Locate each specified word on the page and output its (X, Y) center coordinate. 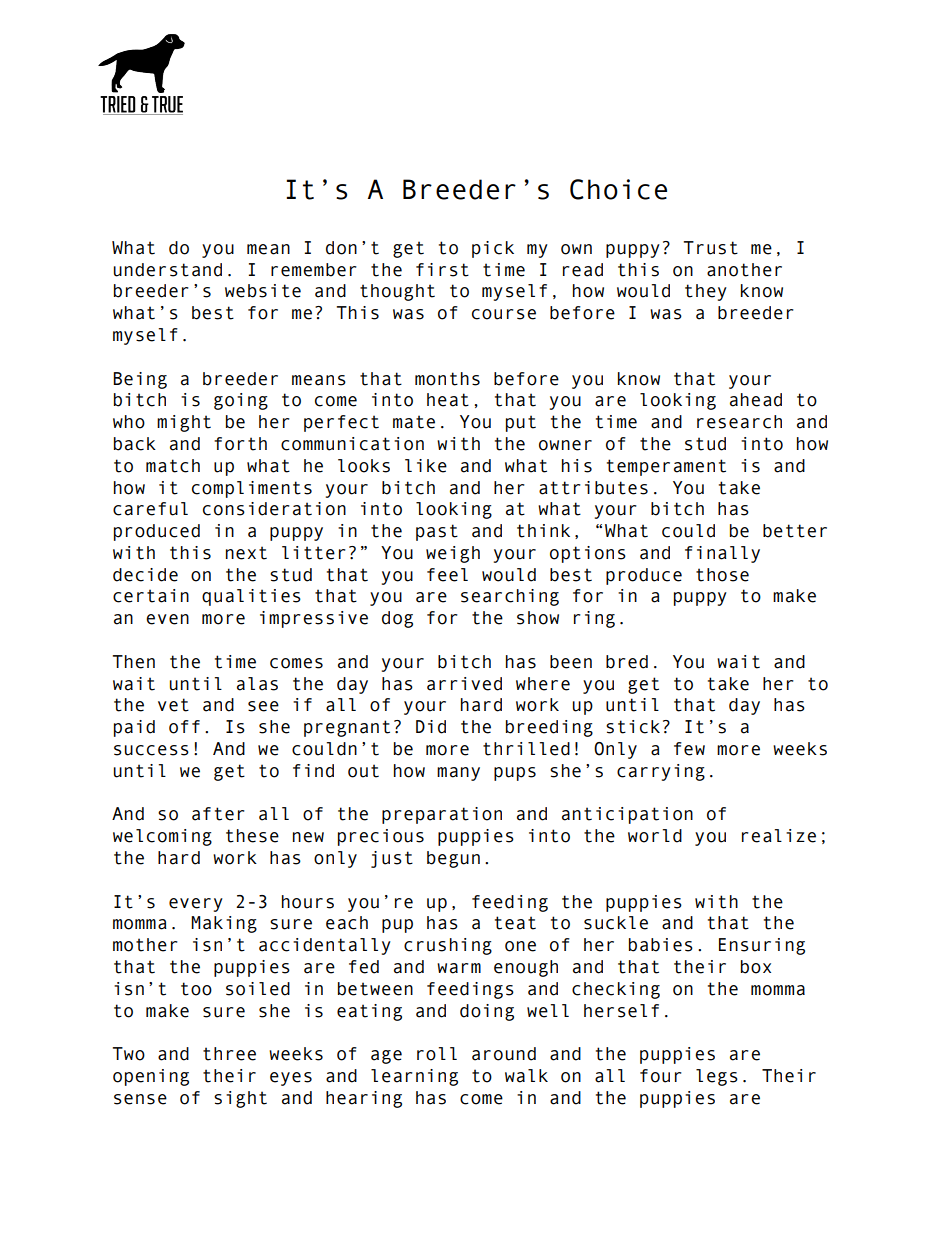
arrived (464, 684)
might (184, 423)
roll (437, 1054)
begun (453, 859)
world (655, 836)
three (229, 1054)
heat (448, 400)
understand (168, 270)
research (739, 422)
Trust (711, 248)
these (252, 836)
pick (493, 249)
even (167, 619)
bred (627, 662)
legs (717, 1077)
